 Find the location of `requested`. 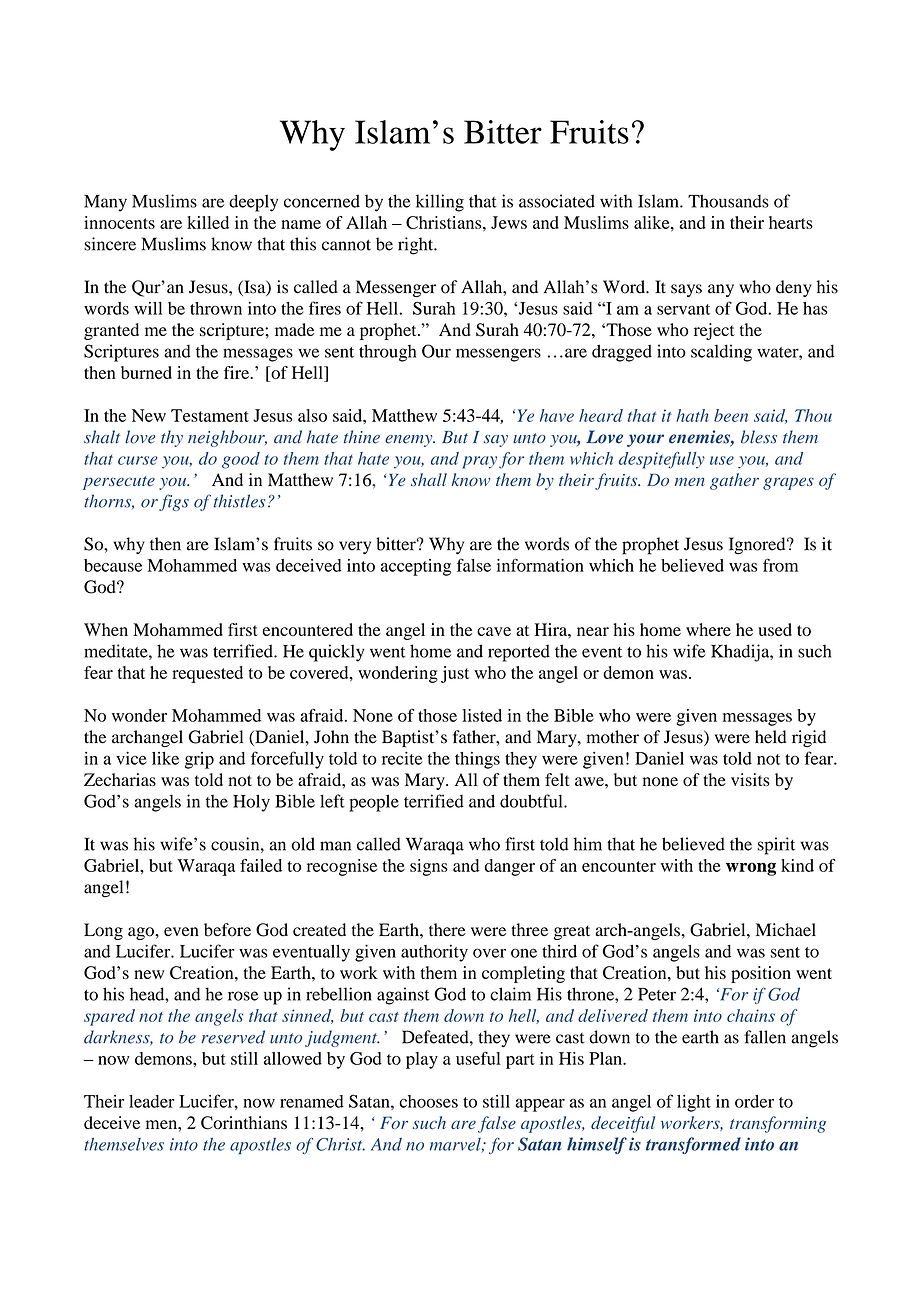

requested is located at coordinates (207, 674).
